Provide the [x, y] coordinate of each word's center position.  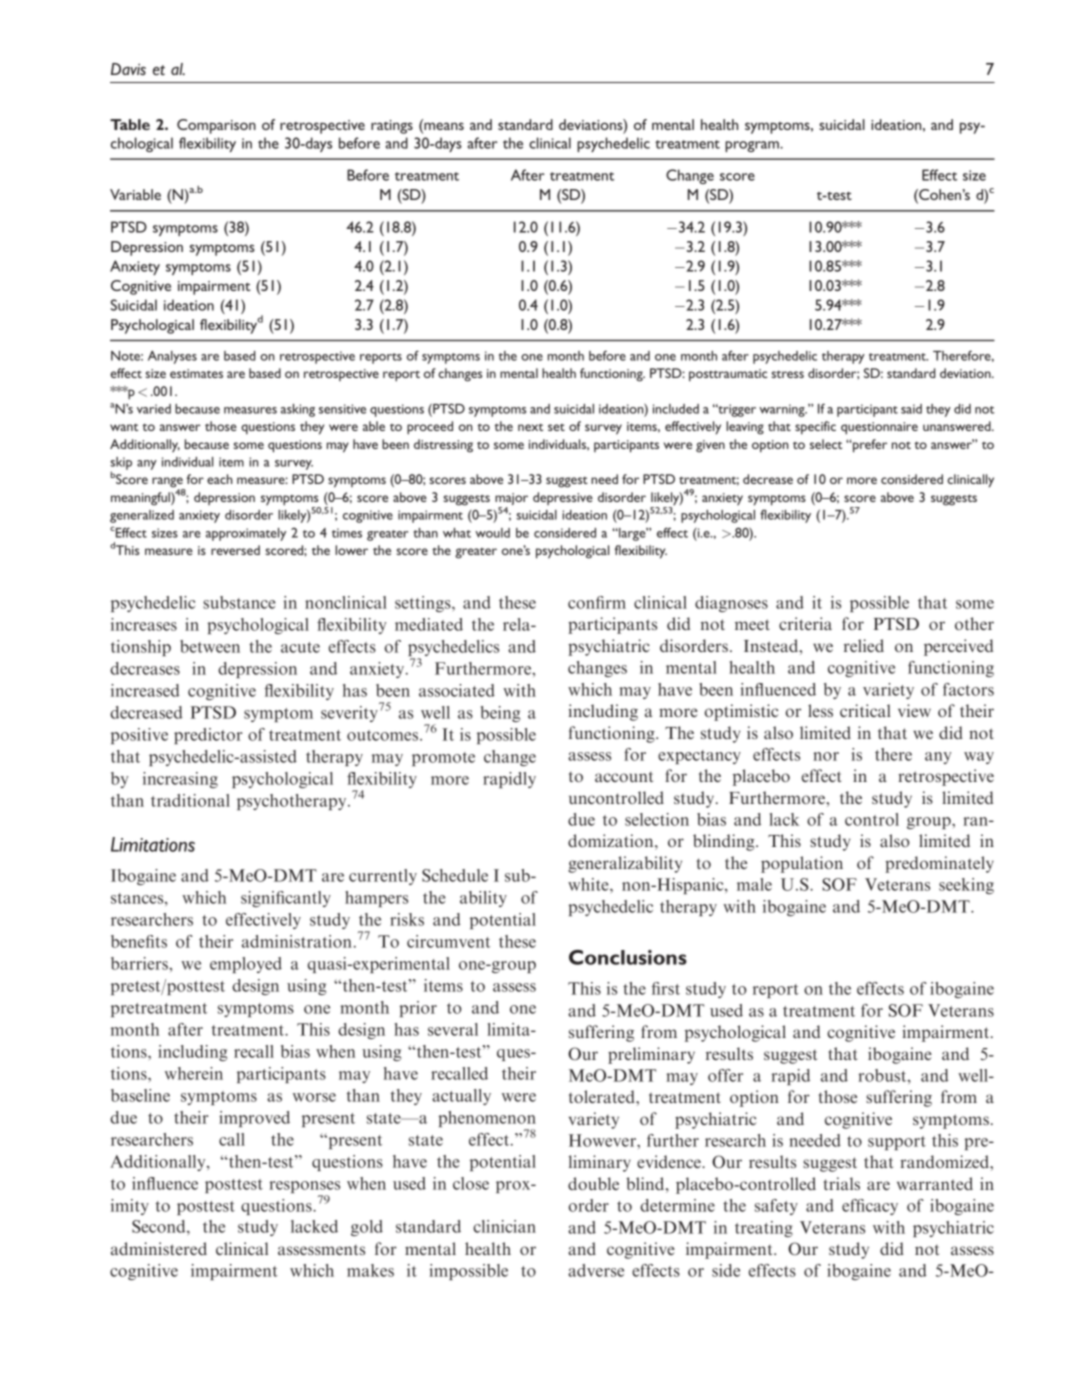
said [911, 409]
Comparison [216, 126]
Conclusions [628, 957]
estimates [196, 373]
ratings [392, 127]
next [530, 427]
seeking [966, 886]
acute [300, 647]
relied [864, 645]
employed [246, 965]
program [753, 146]
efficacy [870, 1207]
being [500, 714]
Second [160, 1226]
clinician [504, 1226]
